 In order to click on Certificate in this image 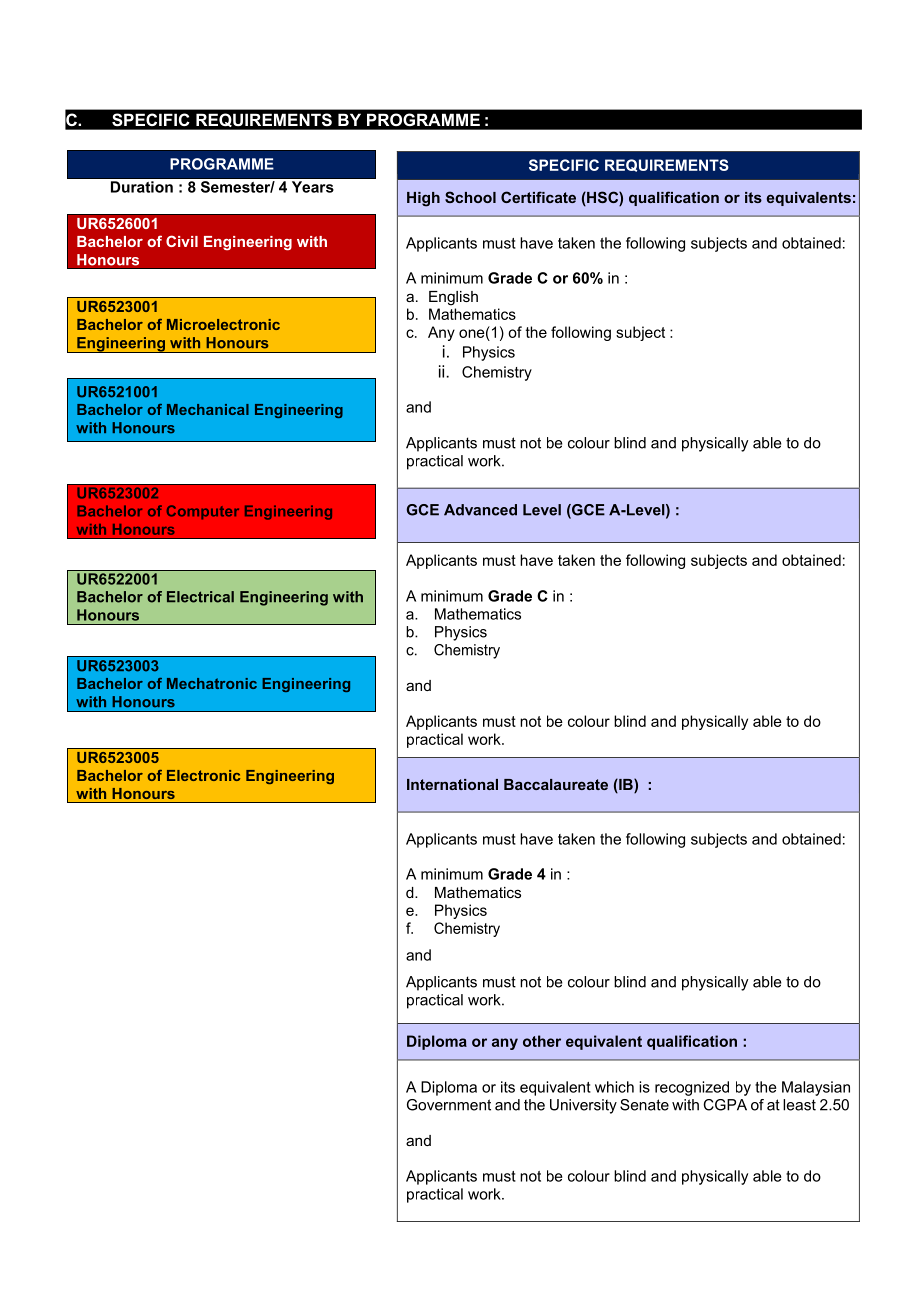, I will do `click(538, 197)`.
